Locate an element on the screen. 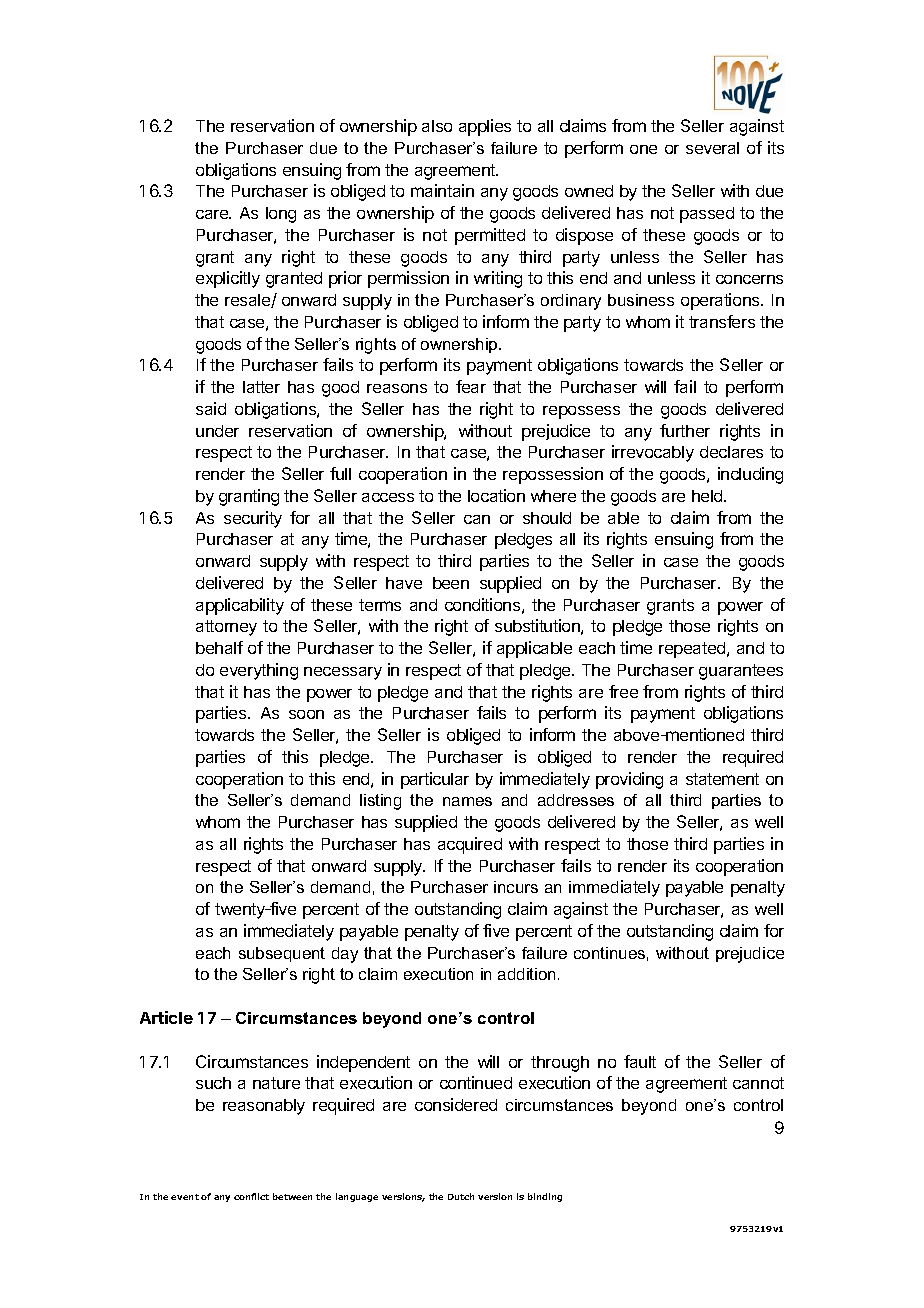  care is located at coordinates (213, 214).
